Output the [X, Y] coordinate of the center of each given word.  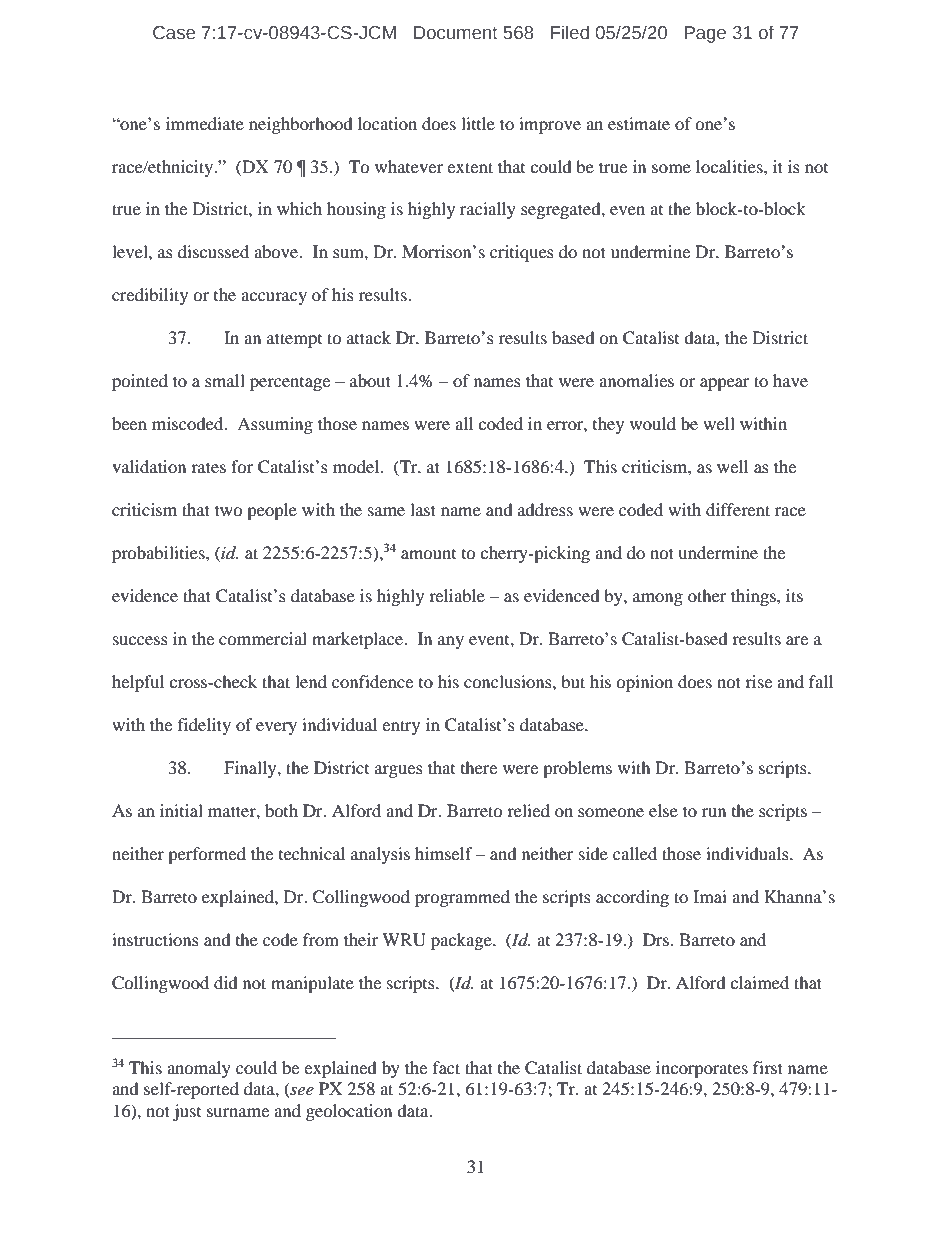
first [768, 1067]
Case [174, 33]
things [754, 597]
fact [446, 1067]
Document [456, 33]
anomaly [199, 1069]
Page [705, 34]
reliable [457, 595]
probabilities [159, 554]
